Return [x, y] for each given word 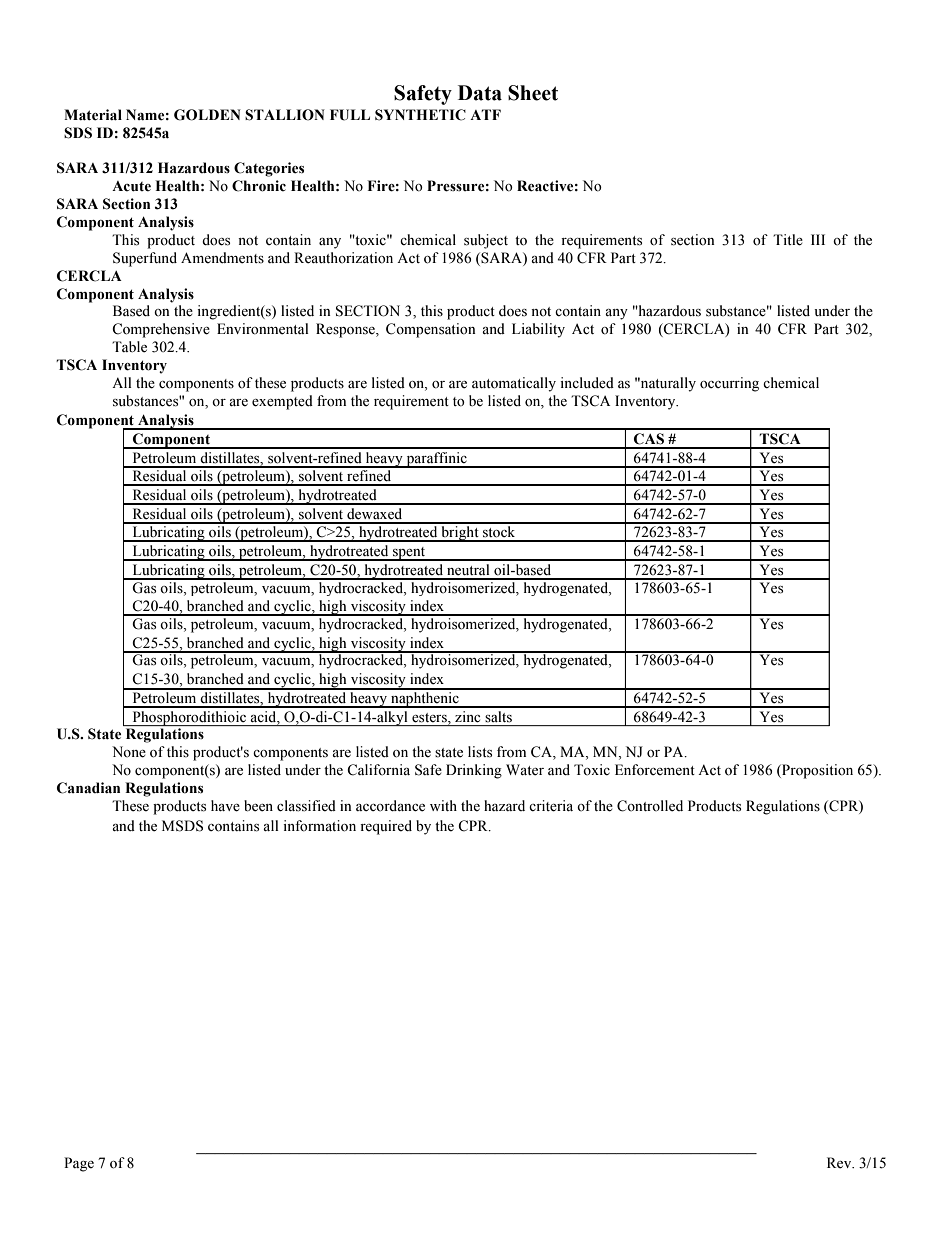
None [129, 752]
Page [79, 1164]
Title [788, 240]
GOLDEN [207, 115]
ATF [485, 114]
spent [409, 554]
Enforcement [655, 770]
